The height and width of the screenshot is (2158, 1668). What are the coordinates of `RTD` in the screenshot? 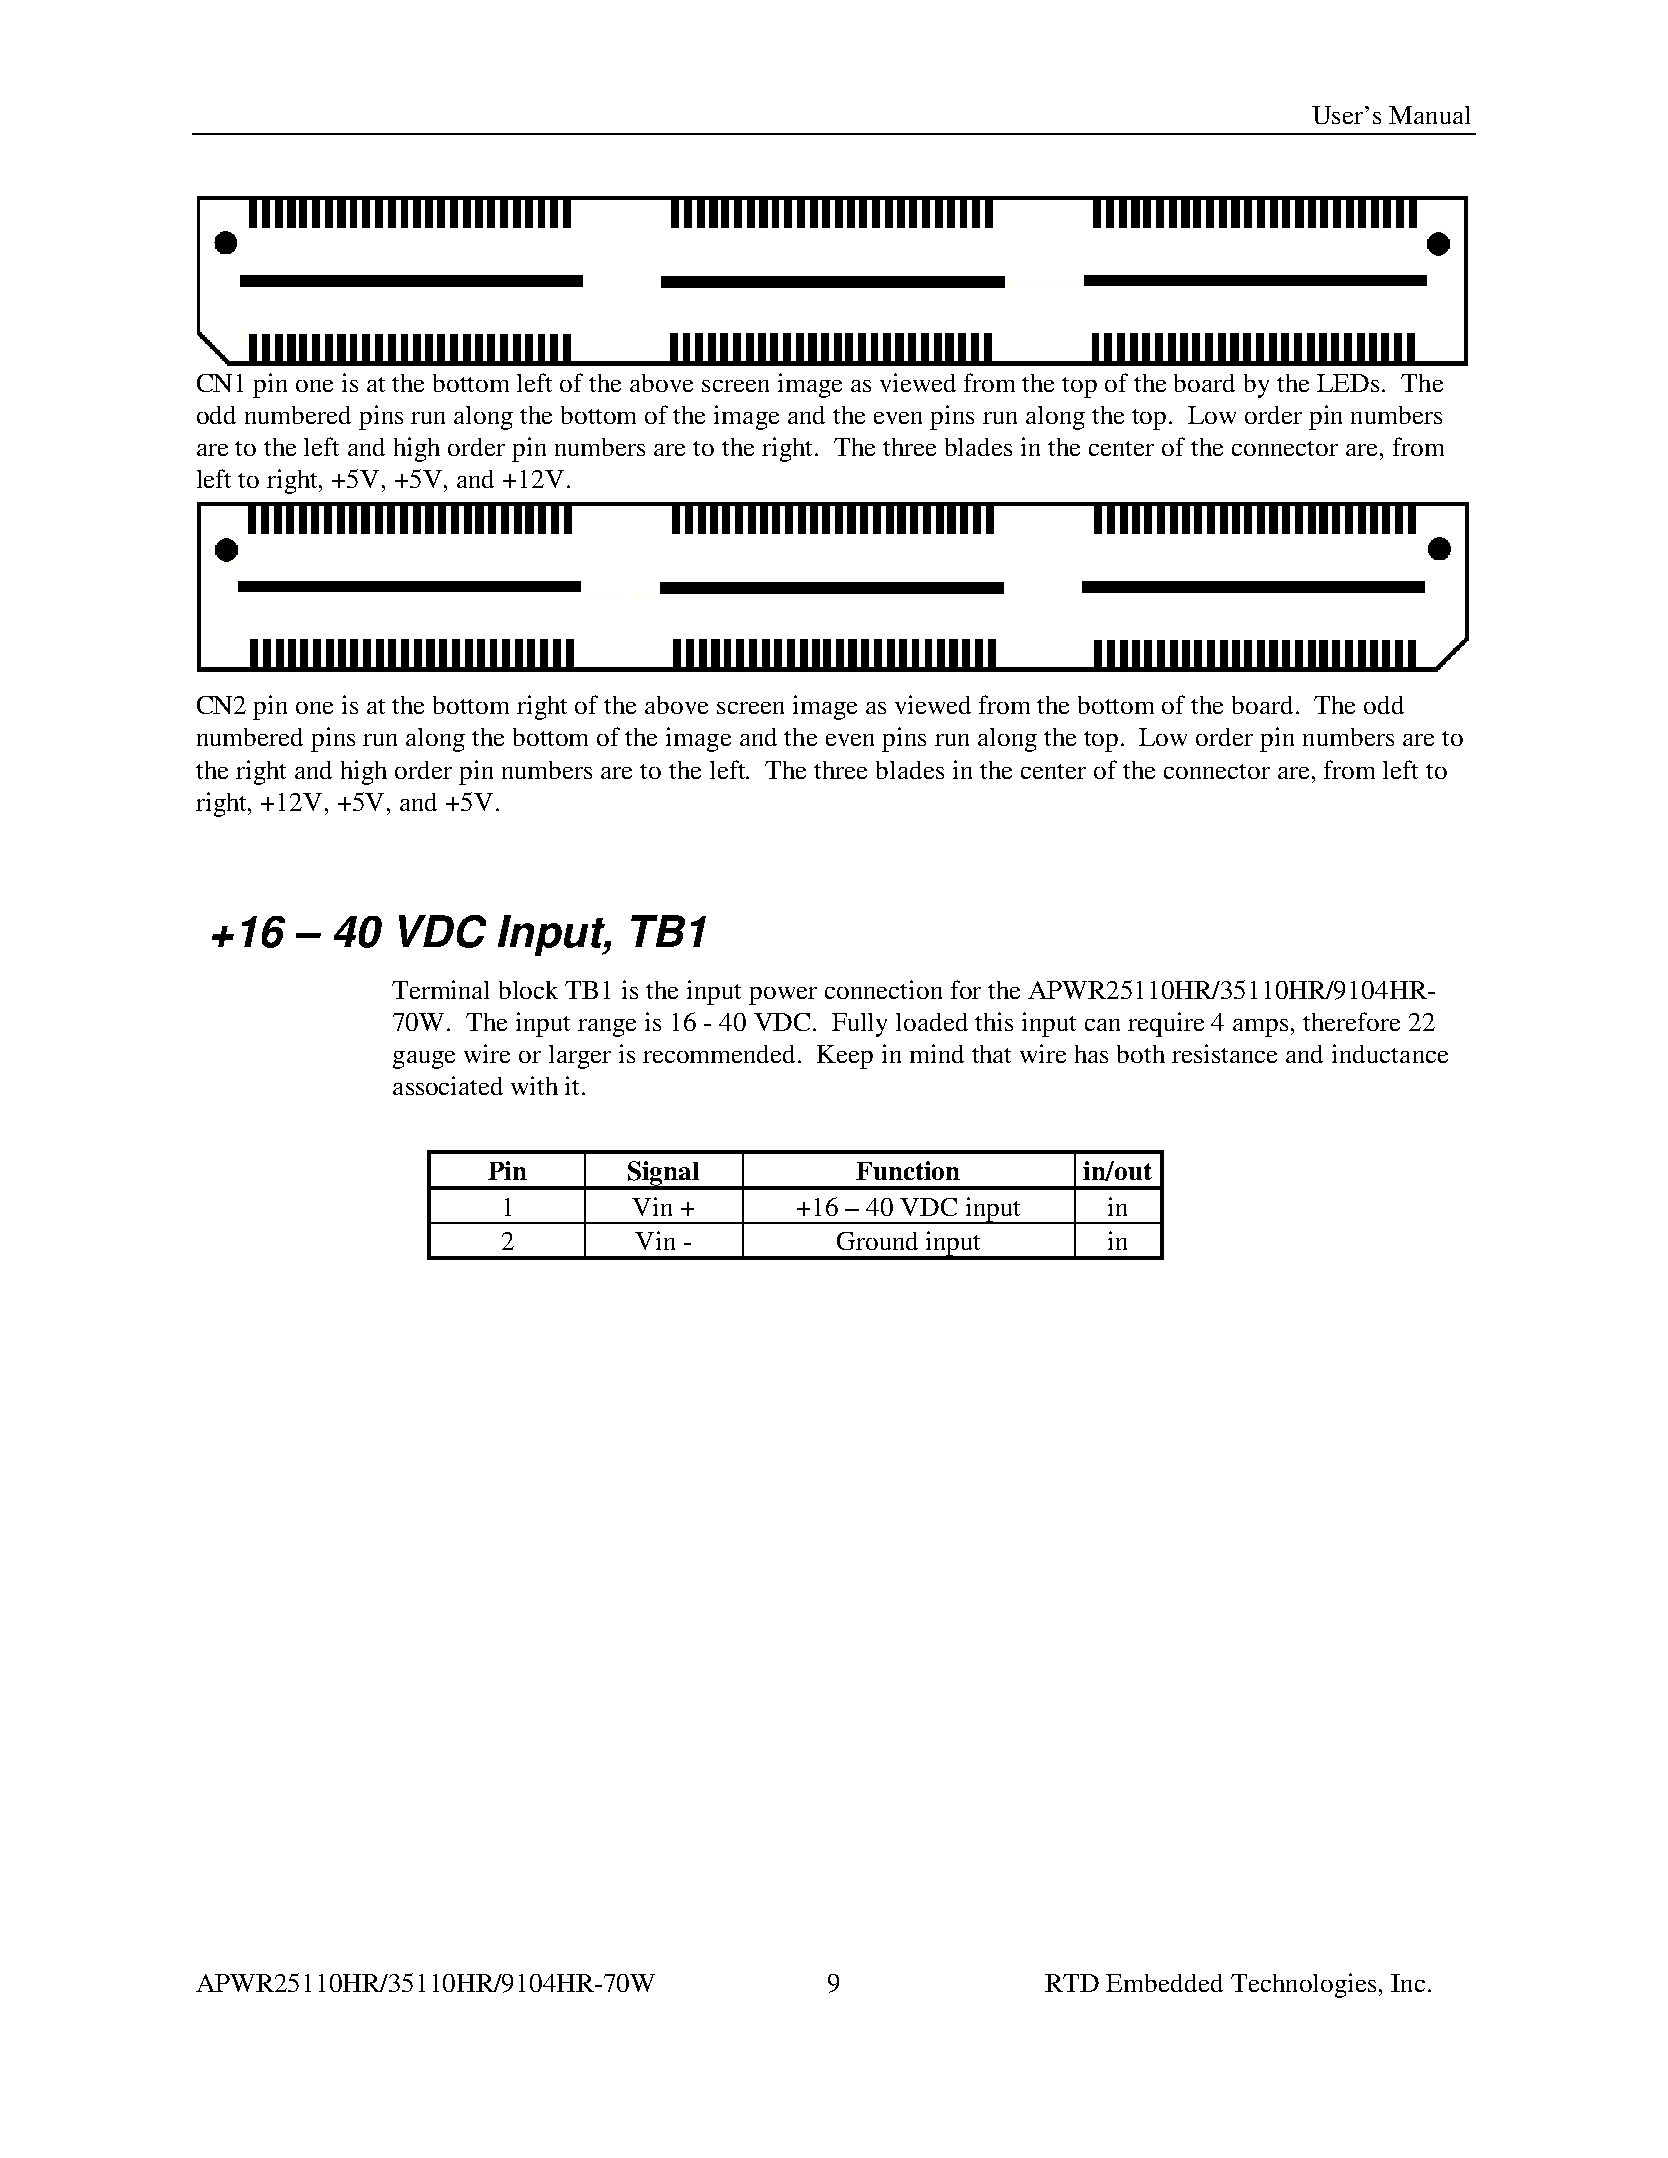 It's located at (1072, 1983).
